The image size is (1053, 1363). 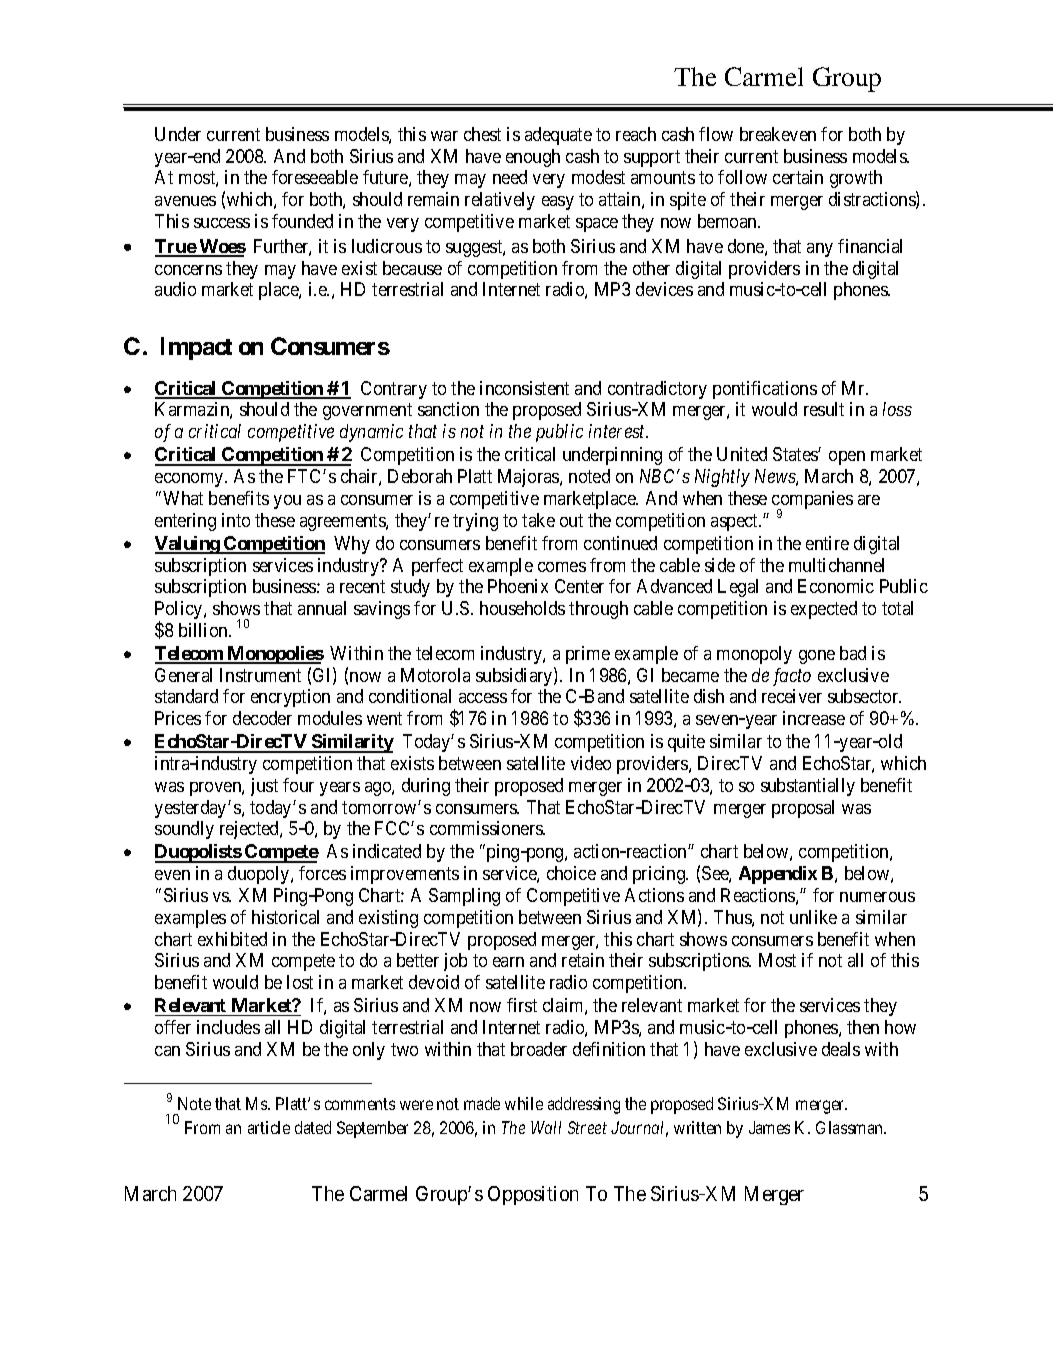 I want to click on Impact, so click(x=196, y=348).
